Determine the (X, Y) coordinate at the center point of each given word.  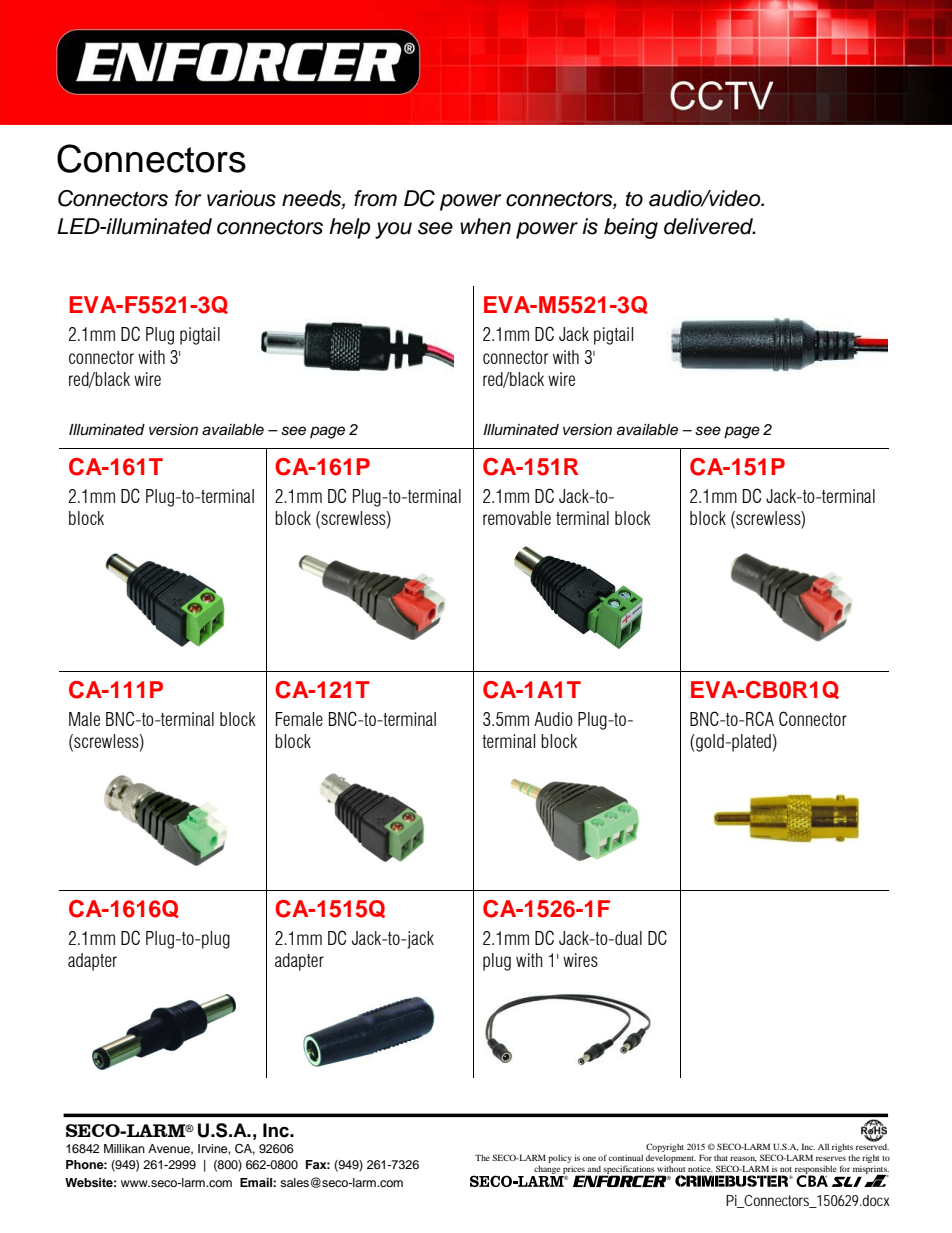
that (721, 1158)
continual (626, 1157)
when (485, 226)
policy (560, 1158)
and (594, 1169)
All (823, 1146)
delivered (709, 226)
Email (257, 1182)
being (631, 228)
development (671, 1158)
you (393, 230)
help (349, 228)
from (375, 198)
